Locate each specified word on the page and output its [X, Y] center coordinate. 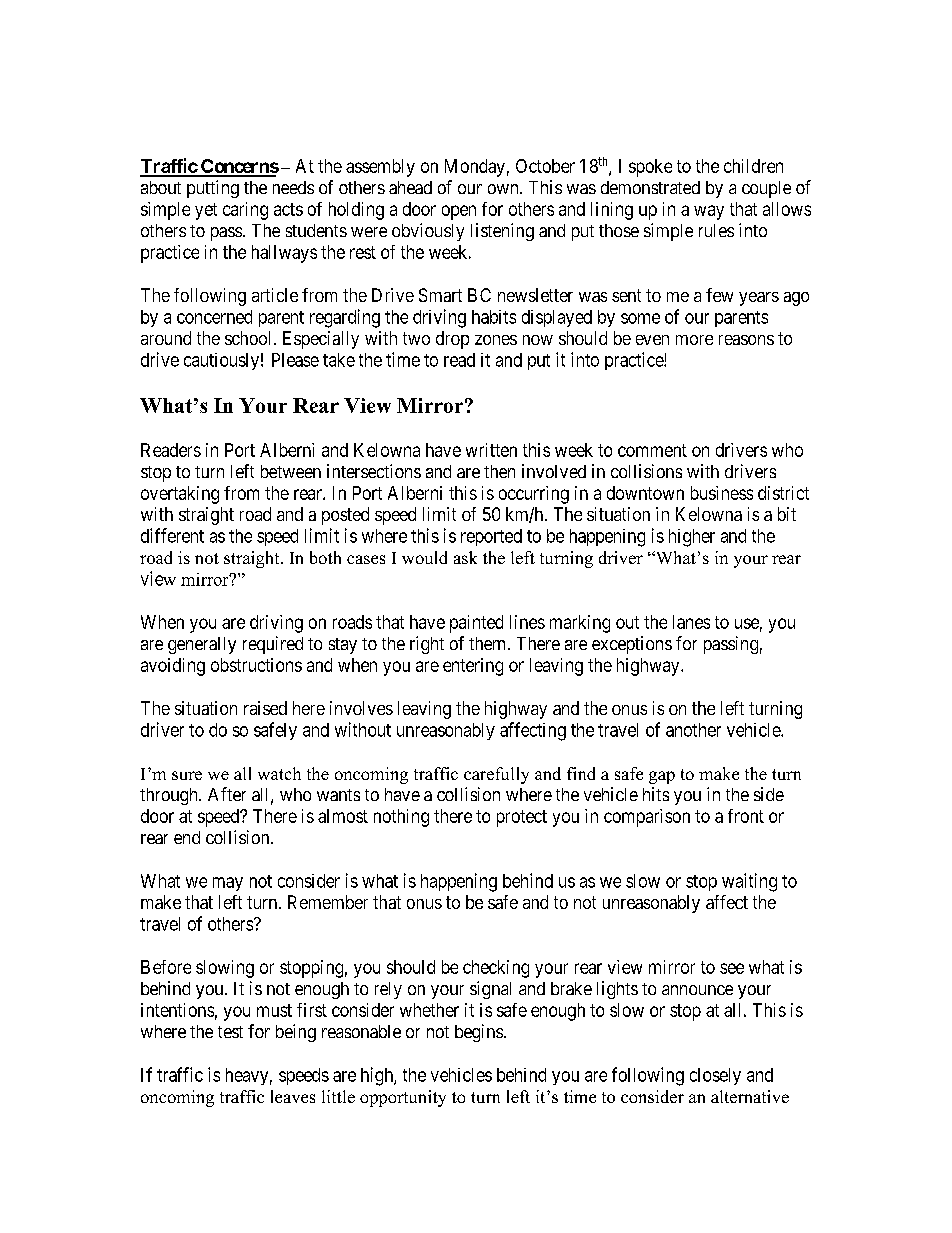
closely [715, 1076]
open [459, 212]
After [227, 794]
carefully [496, 775]
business [722, 493]
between [291, 471]
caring [245, 211]
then [499, 471]
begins [479, 1033]
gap [662, 777]
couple [766, 189]
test [230, 1032]
